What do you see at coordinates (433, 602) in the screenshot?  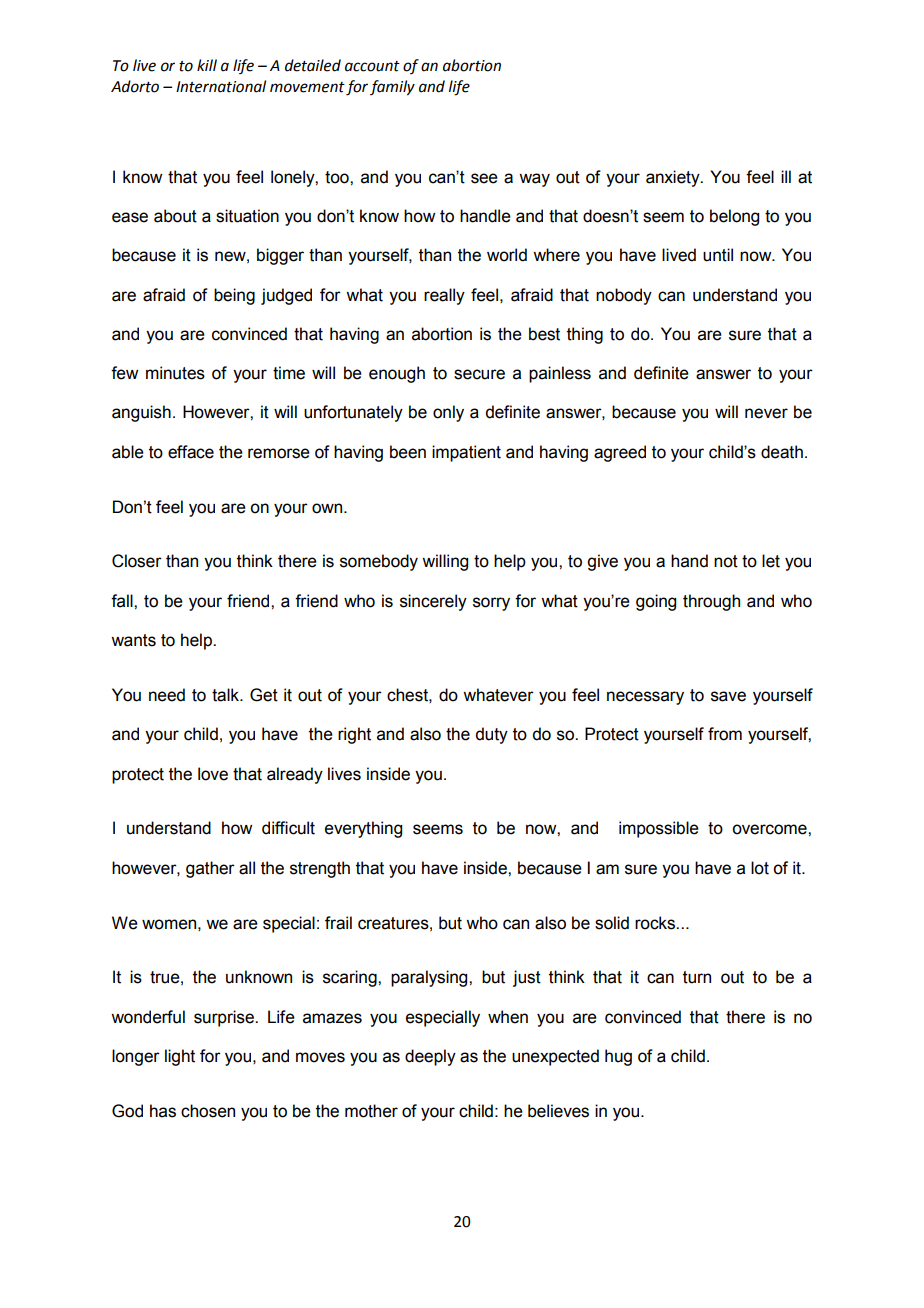 I see `sincerely` at bounding box center [433, 602].
